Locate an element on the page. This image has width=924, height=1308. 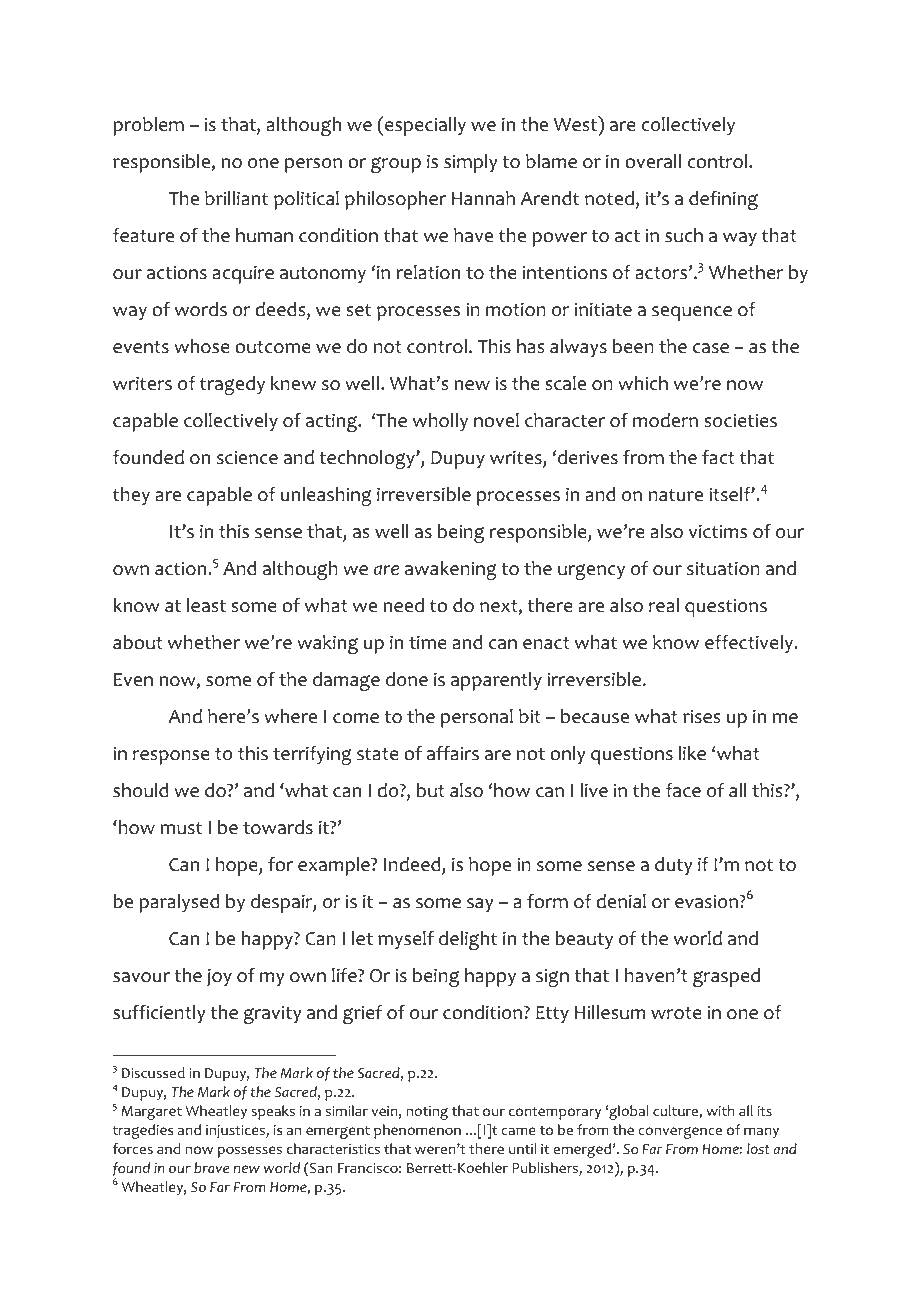
tragedy is located at coordinates (232, 385).
